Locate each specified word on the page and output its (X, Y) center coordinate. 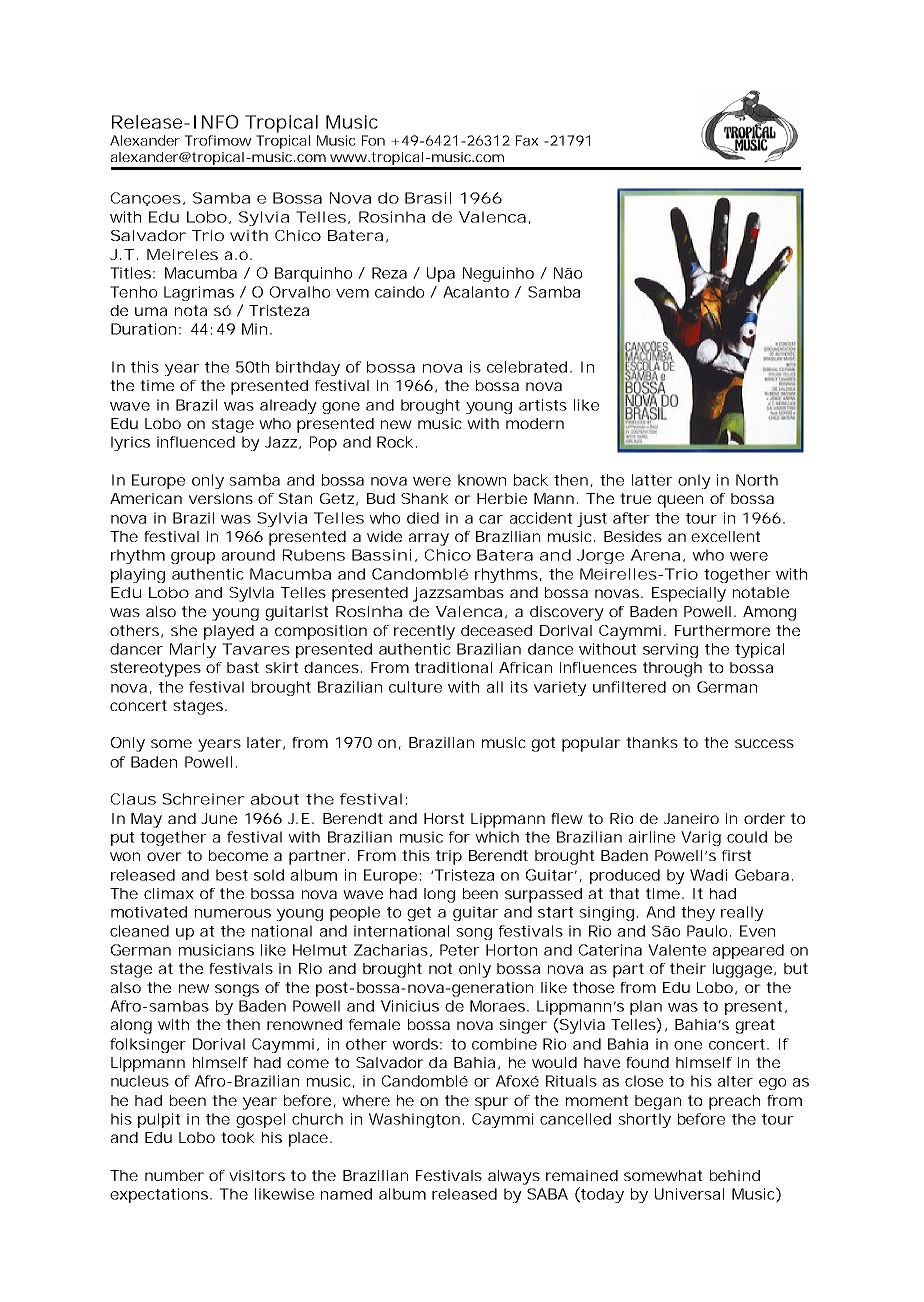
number (174, 1175)
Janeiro (691, 818)
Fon (373, 140)
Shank (425, 498)
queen (680, 501)
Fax (527, 140)
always (514, 1177)
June (219, 818)
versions (221, 498)
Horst (444, 818)
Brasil (428, 198)
